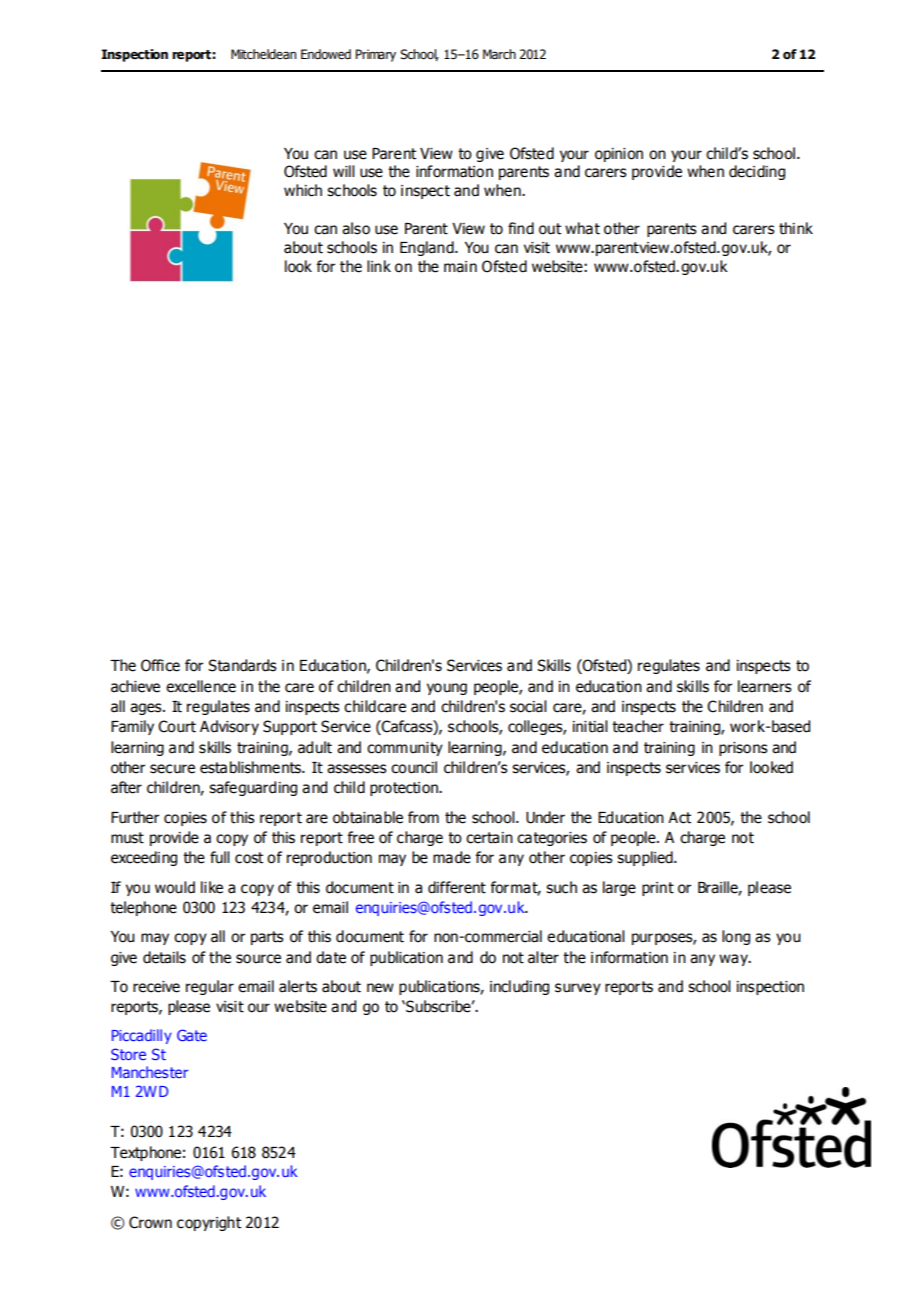 The width and height of the page is (924, 1308). I want to click on link, so click(379, 266).
